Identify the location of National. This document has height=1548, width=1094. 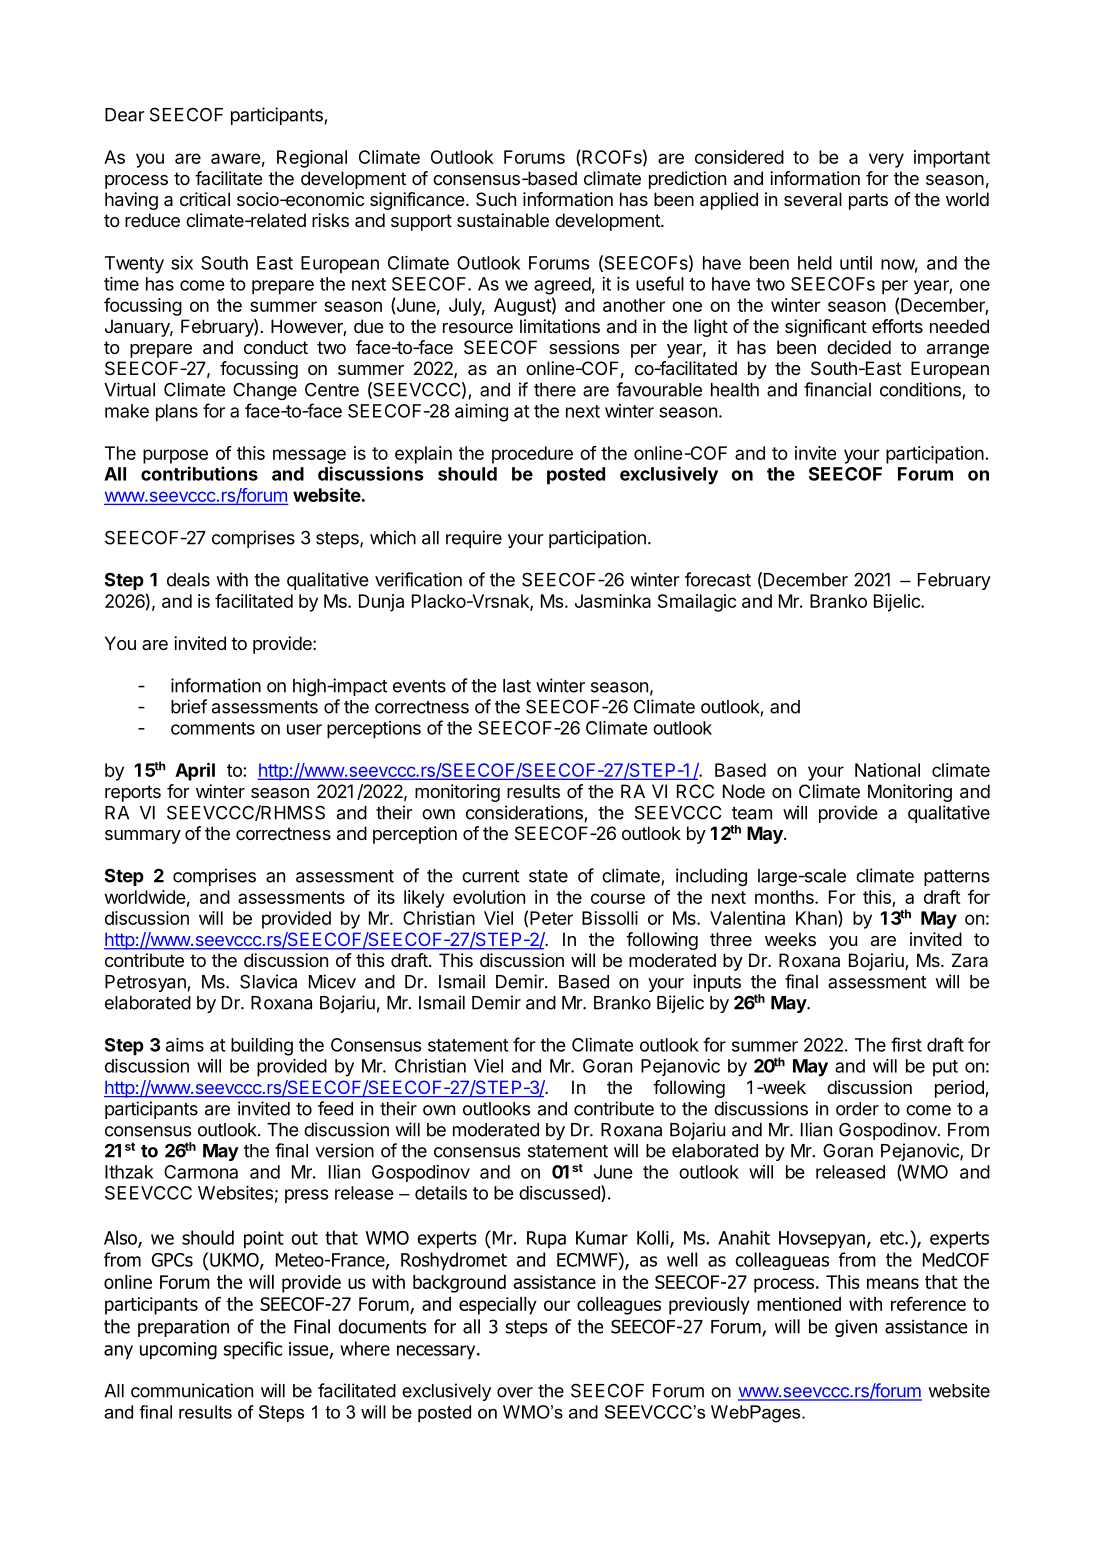
(887, 770).
